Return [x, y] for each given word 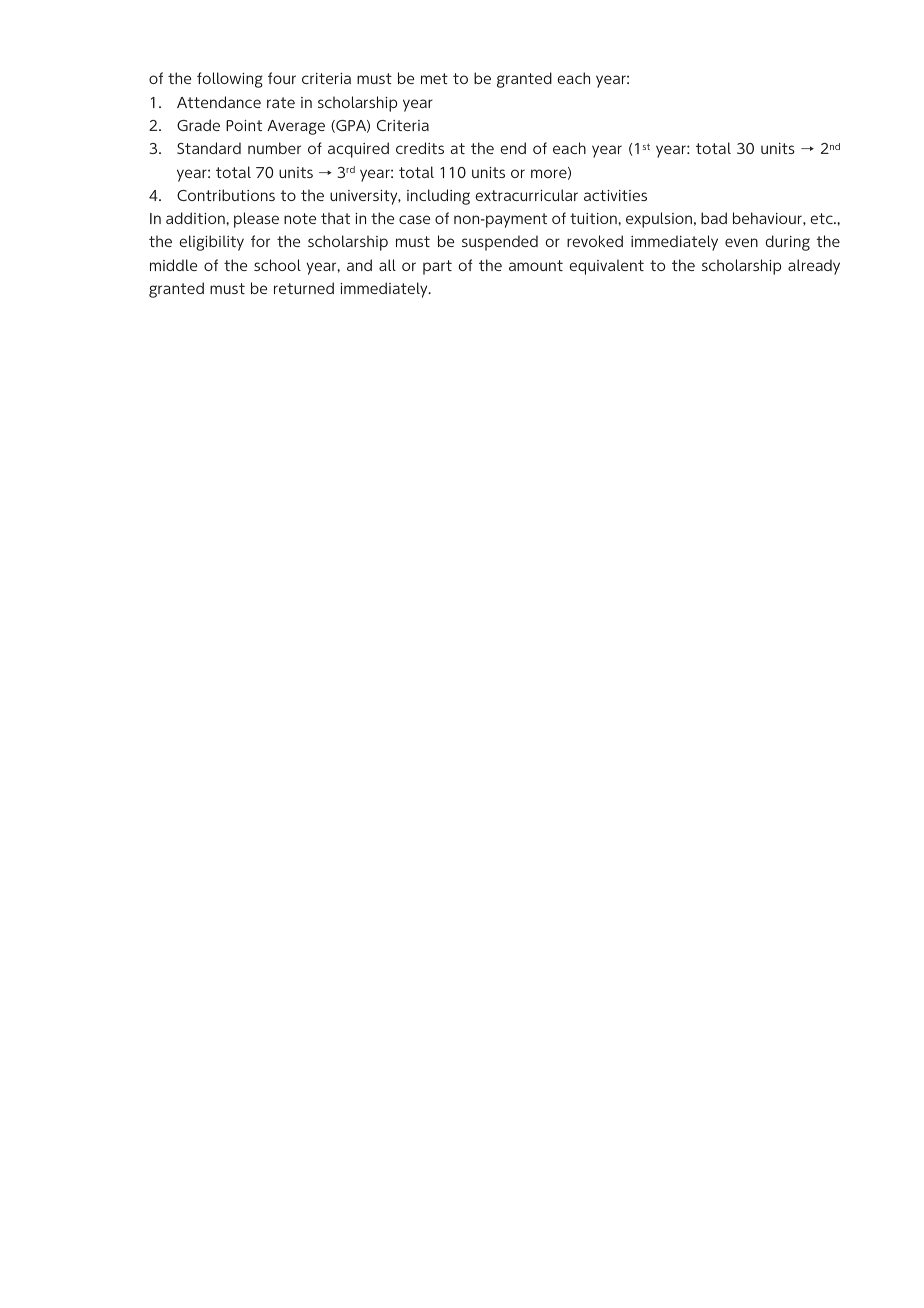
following [230, 80]
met [434, 78]
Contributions [226, 195]
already [814, 267]
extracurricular [527, 195]
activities [615, 195]
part [437, 267]
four [282, 78]
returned [304, 288]
